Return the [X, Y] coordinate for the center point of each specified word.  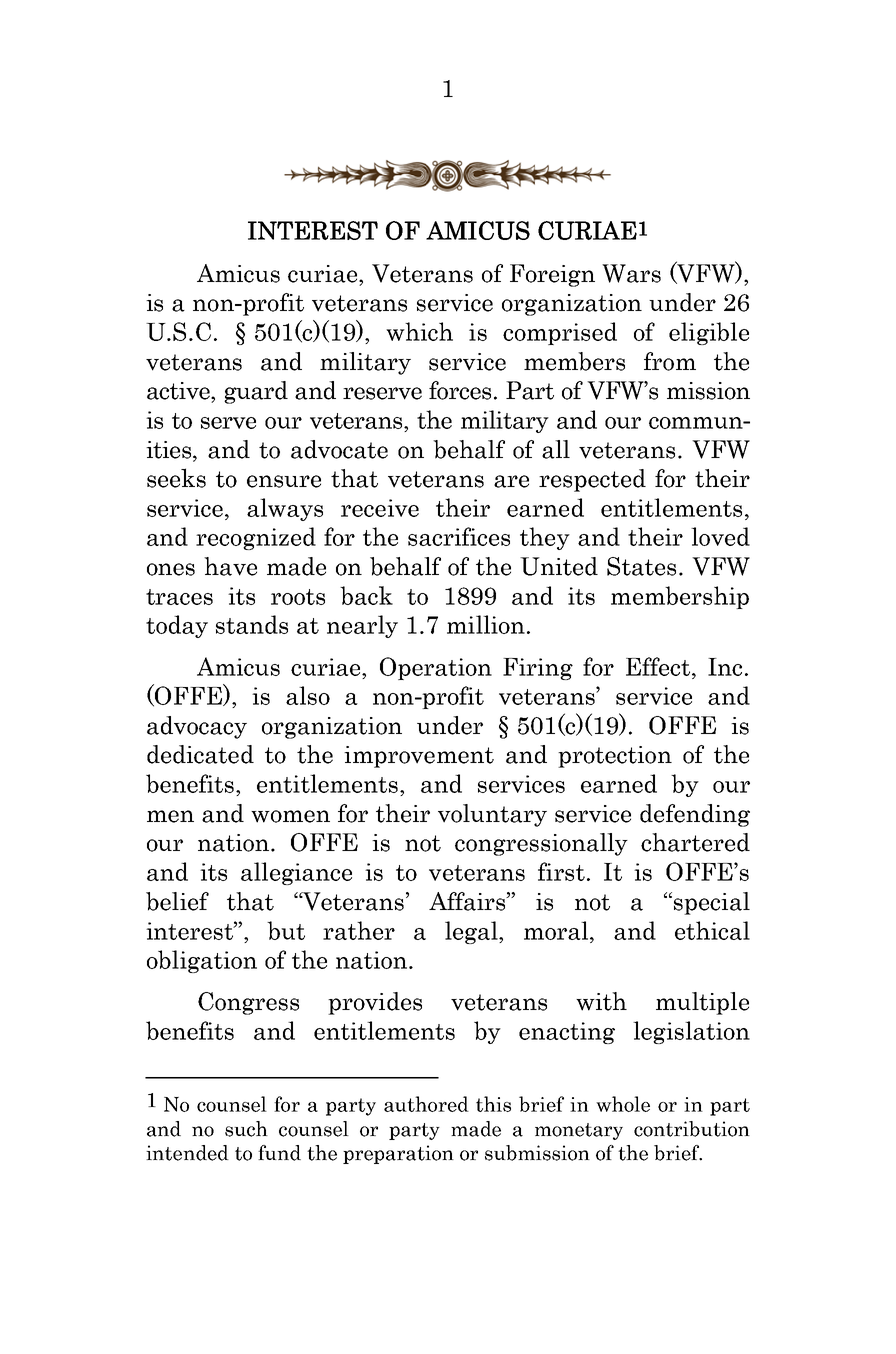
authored [426, 1104]
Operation [436, 668]
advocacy [197, 727]
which [419, 331]
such [246, 1129]
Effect [659, 666]
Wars [631, 273]
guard [256, 392]
